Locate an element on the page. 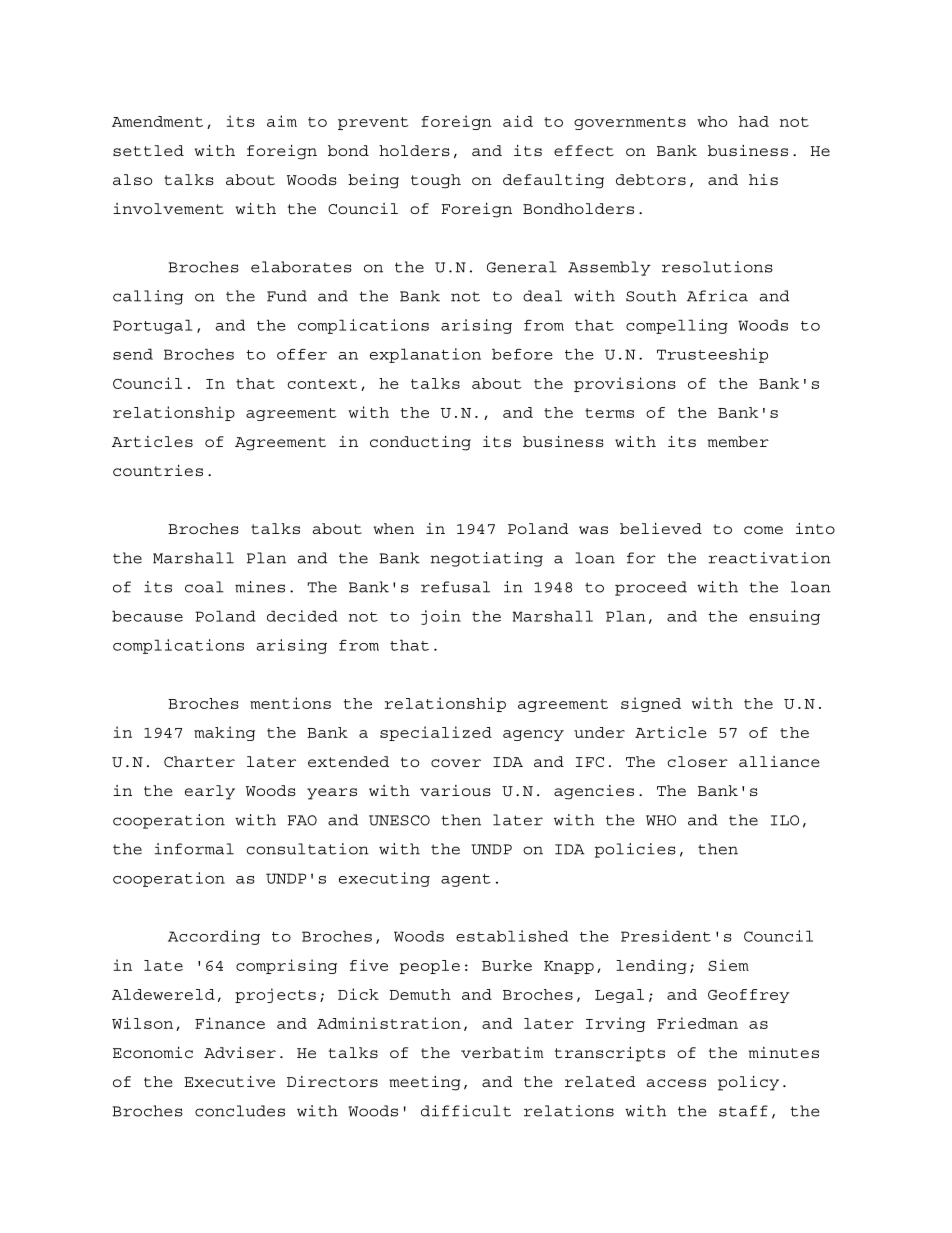 Image resolution: width=952 pixels, height=1233 pixels. conducting is located at coordinates (420, 443).
